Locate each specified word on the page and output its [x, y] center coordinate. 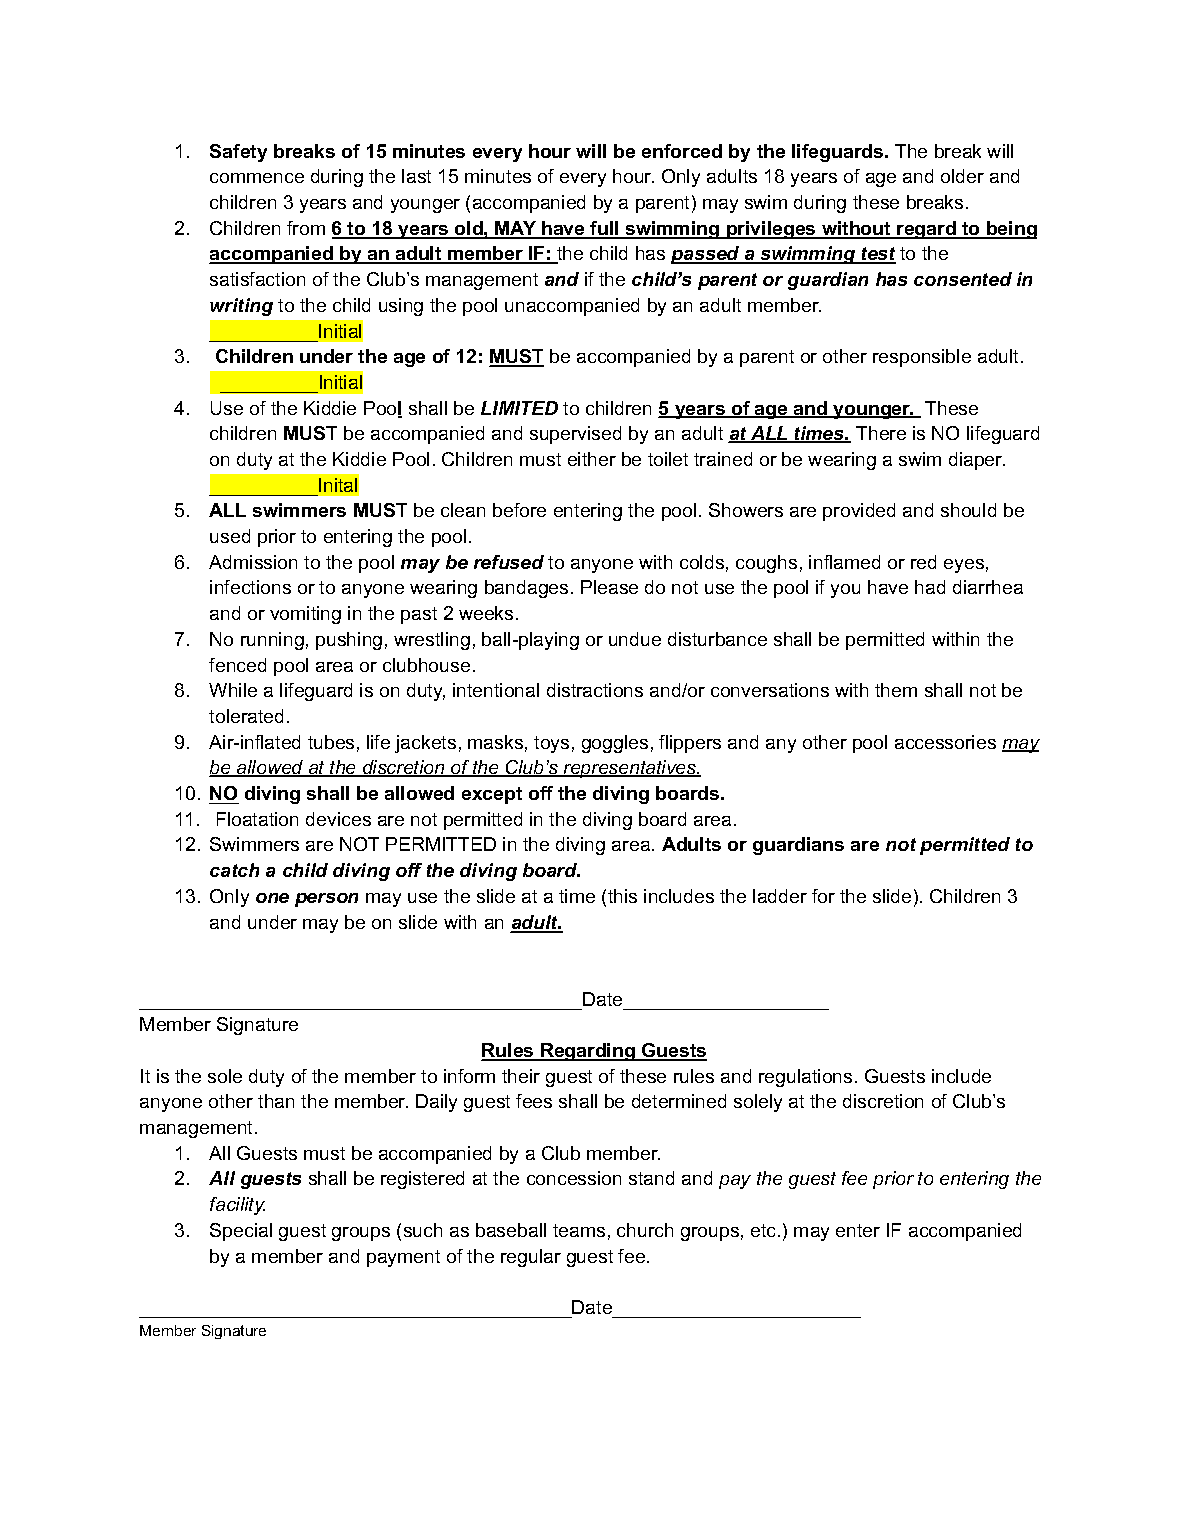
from [306, 228]
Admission [253, 562]
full [605, 229]
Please [609, 587]
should [968, 510]
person [326, 900]
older [962, 176]
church [645, 1230]
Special [241, 1232]
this [622, 896]
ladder [780, 896]
